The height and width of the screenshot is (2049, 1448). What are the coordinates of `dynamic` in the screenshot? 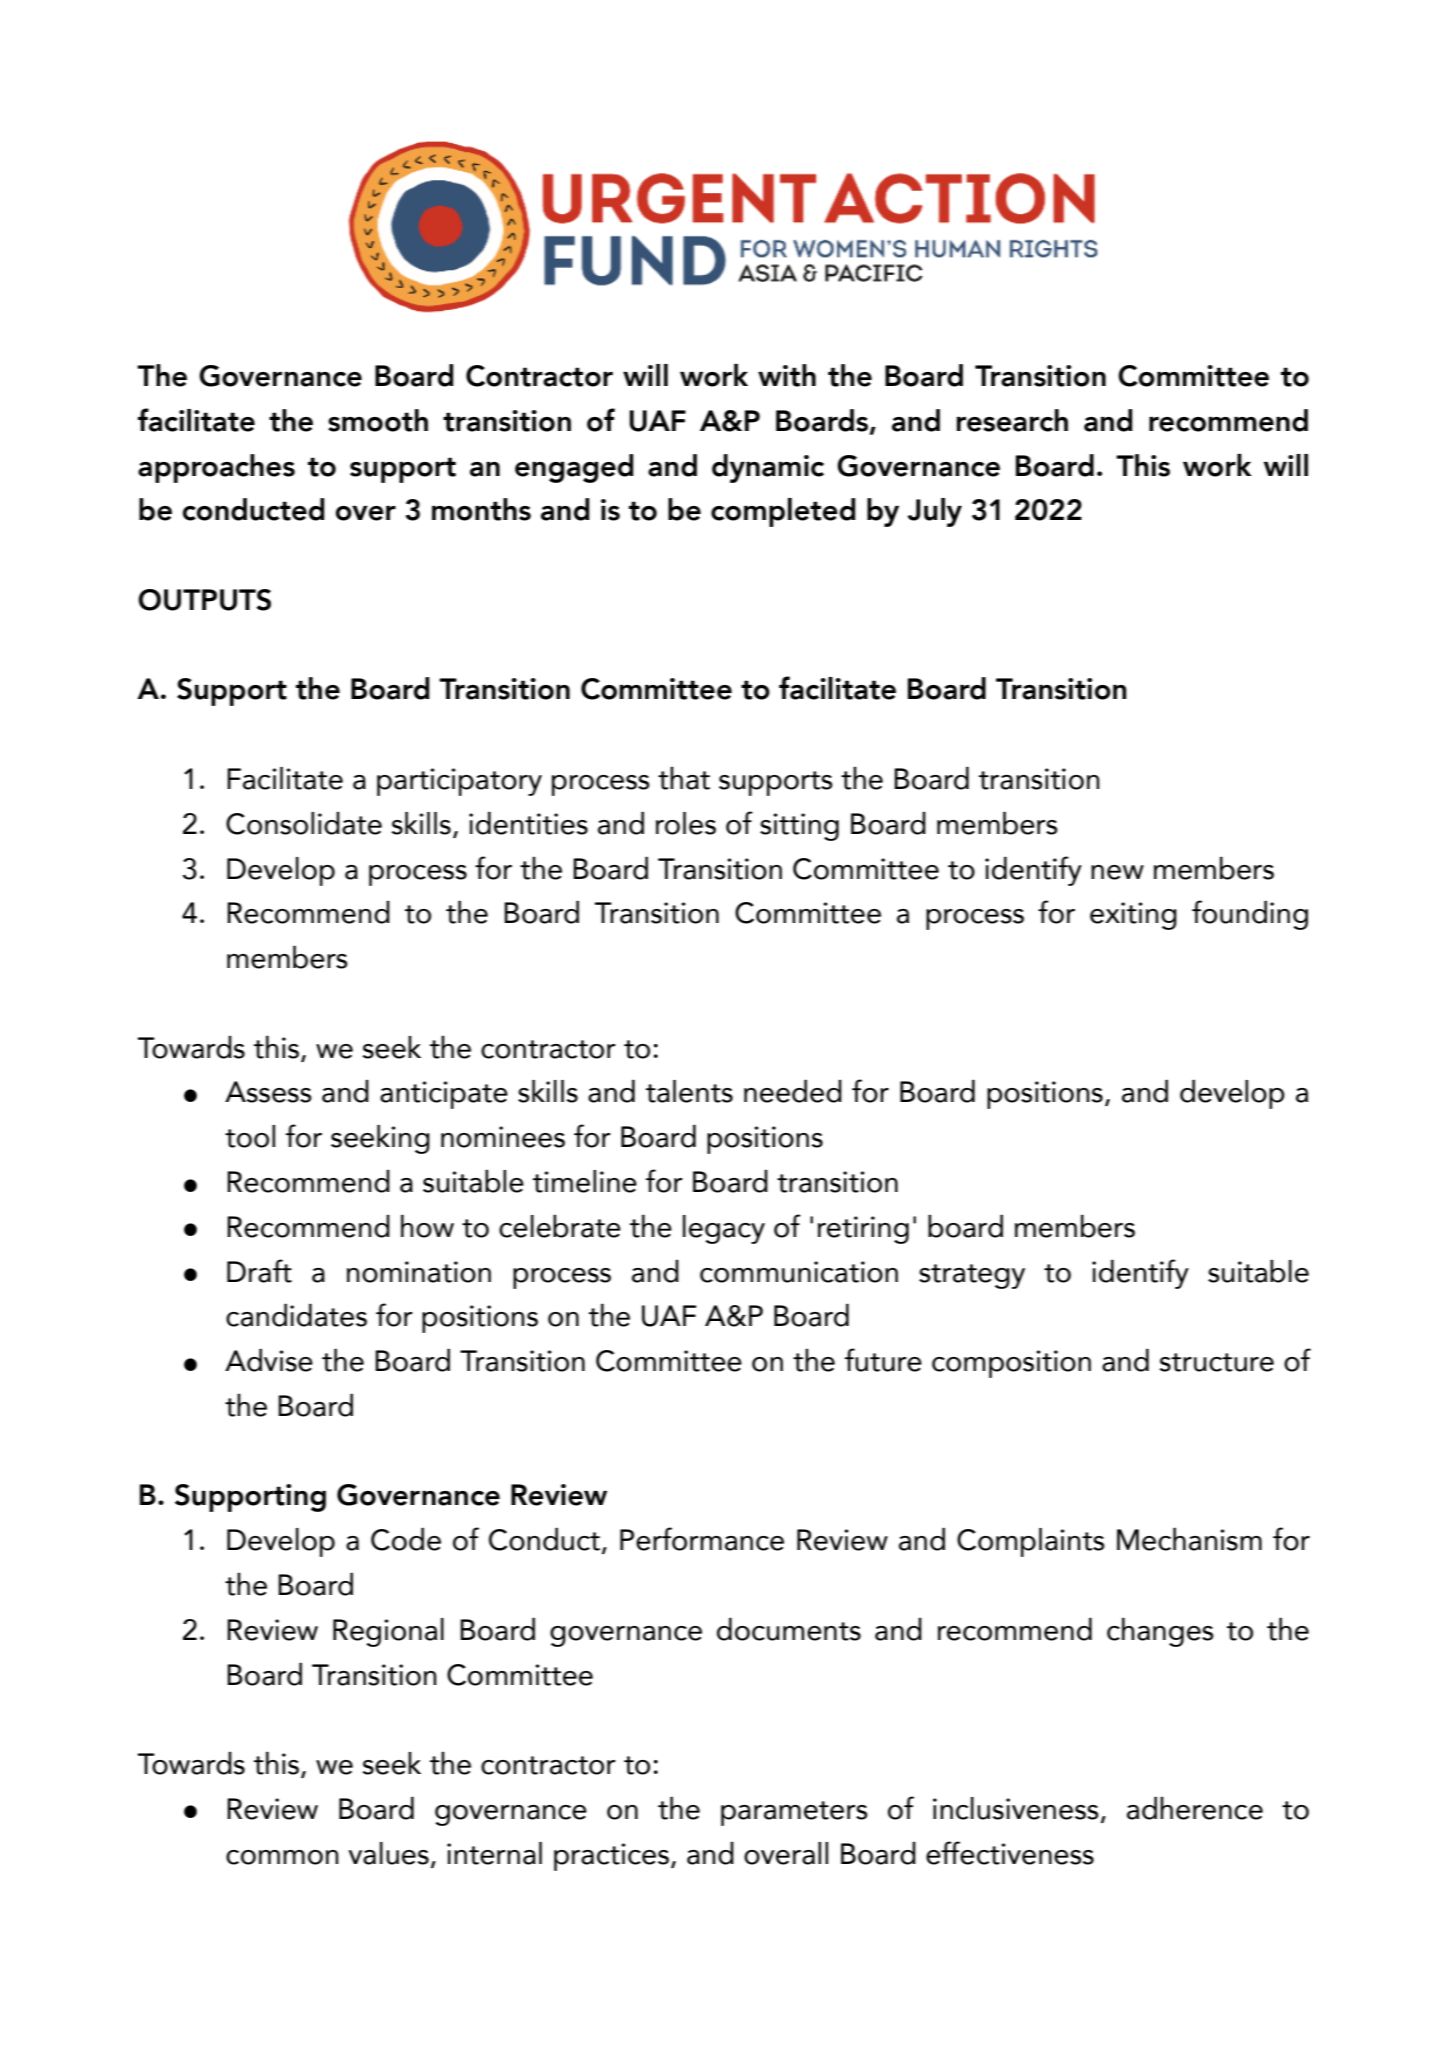 It's located at (768, 468).
